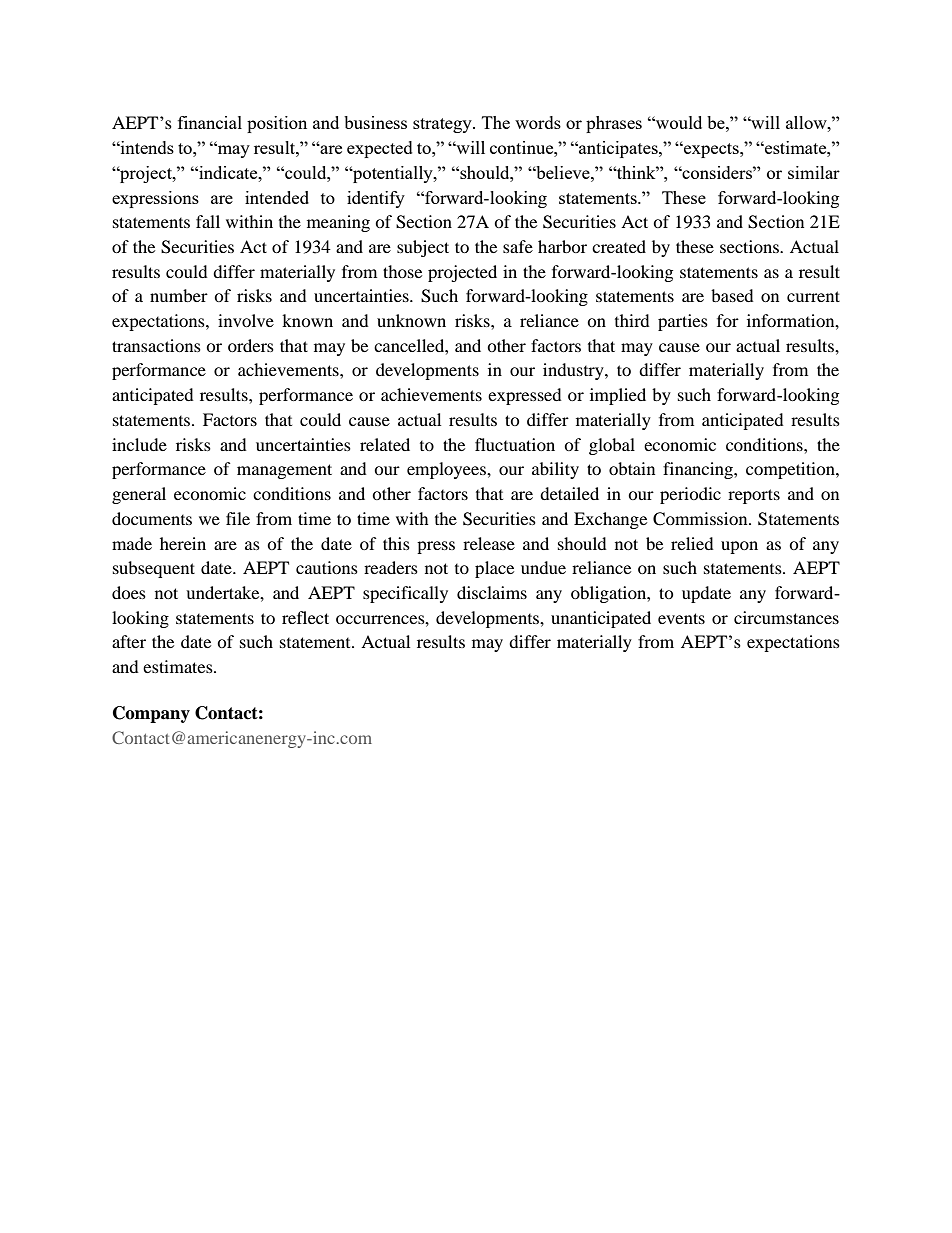  What do you see at coordinates (443, 125) in the image?
I see `strategy` at bounding box center [443, 125].
